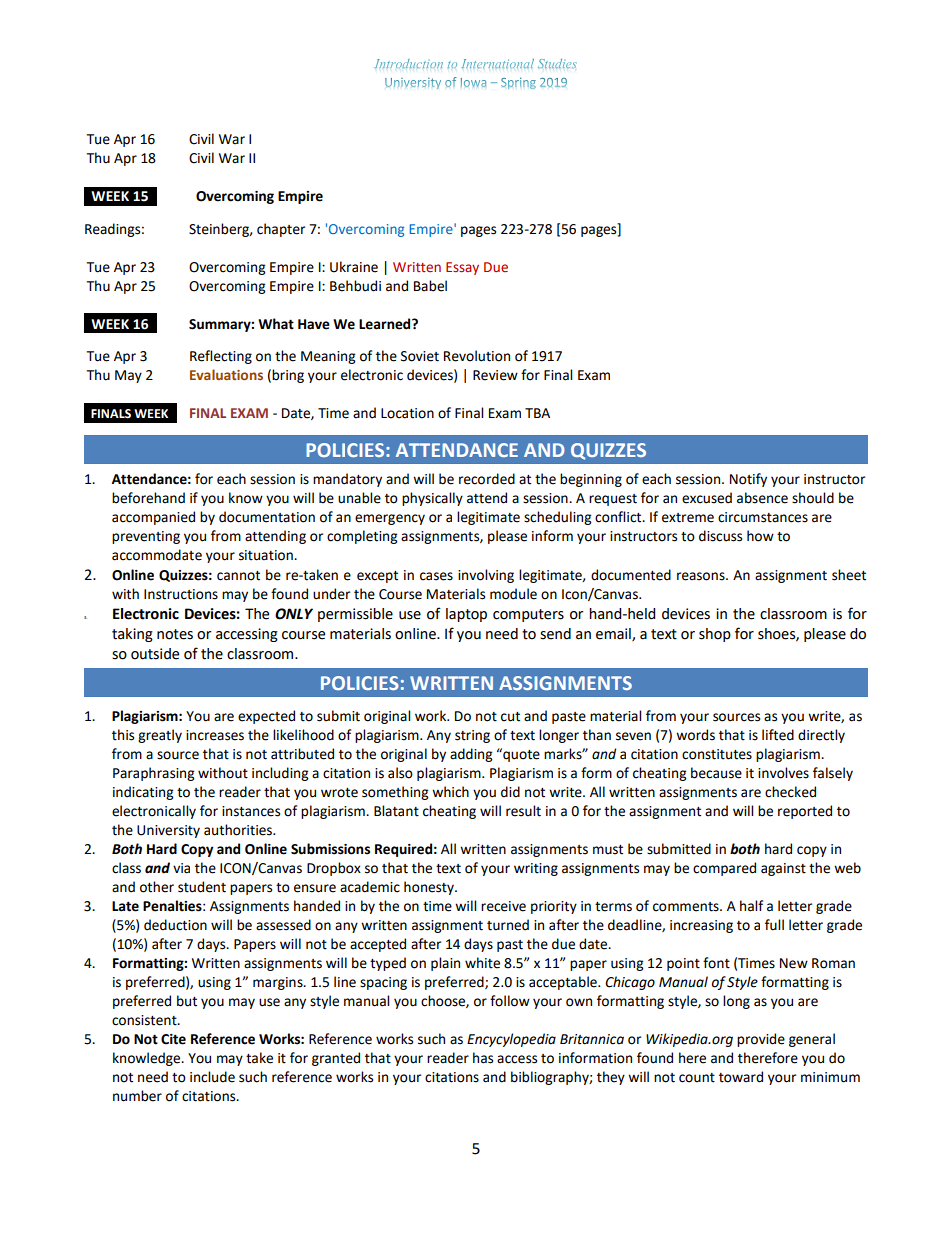 This document has width=952, height=1233. What do you see at coordinates (466, 615) in the document?
I see `laptop` at bounding box center [466, 615].
